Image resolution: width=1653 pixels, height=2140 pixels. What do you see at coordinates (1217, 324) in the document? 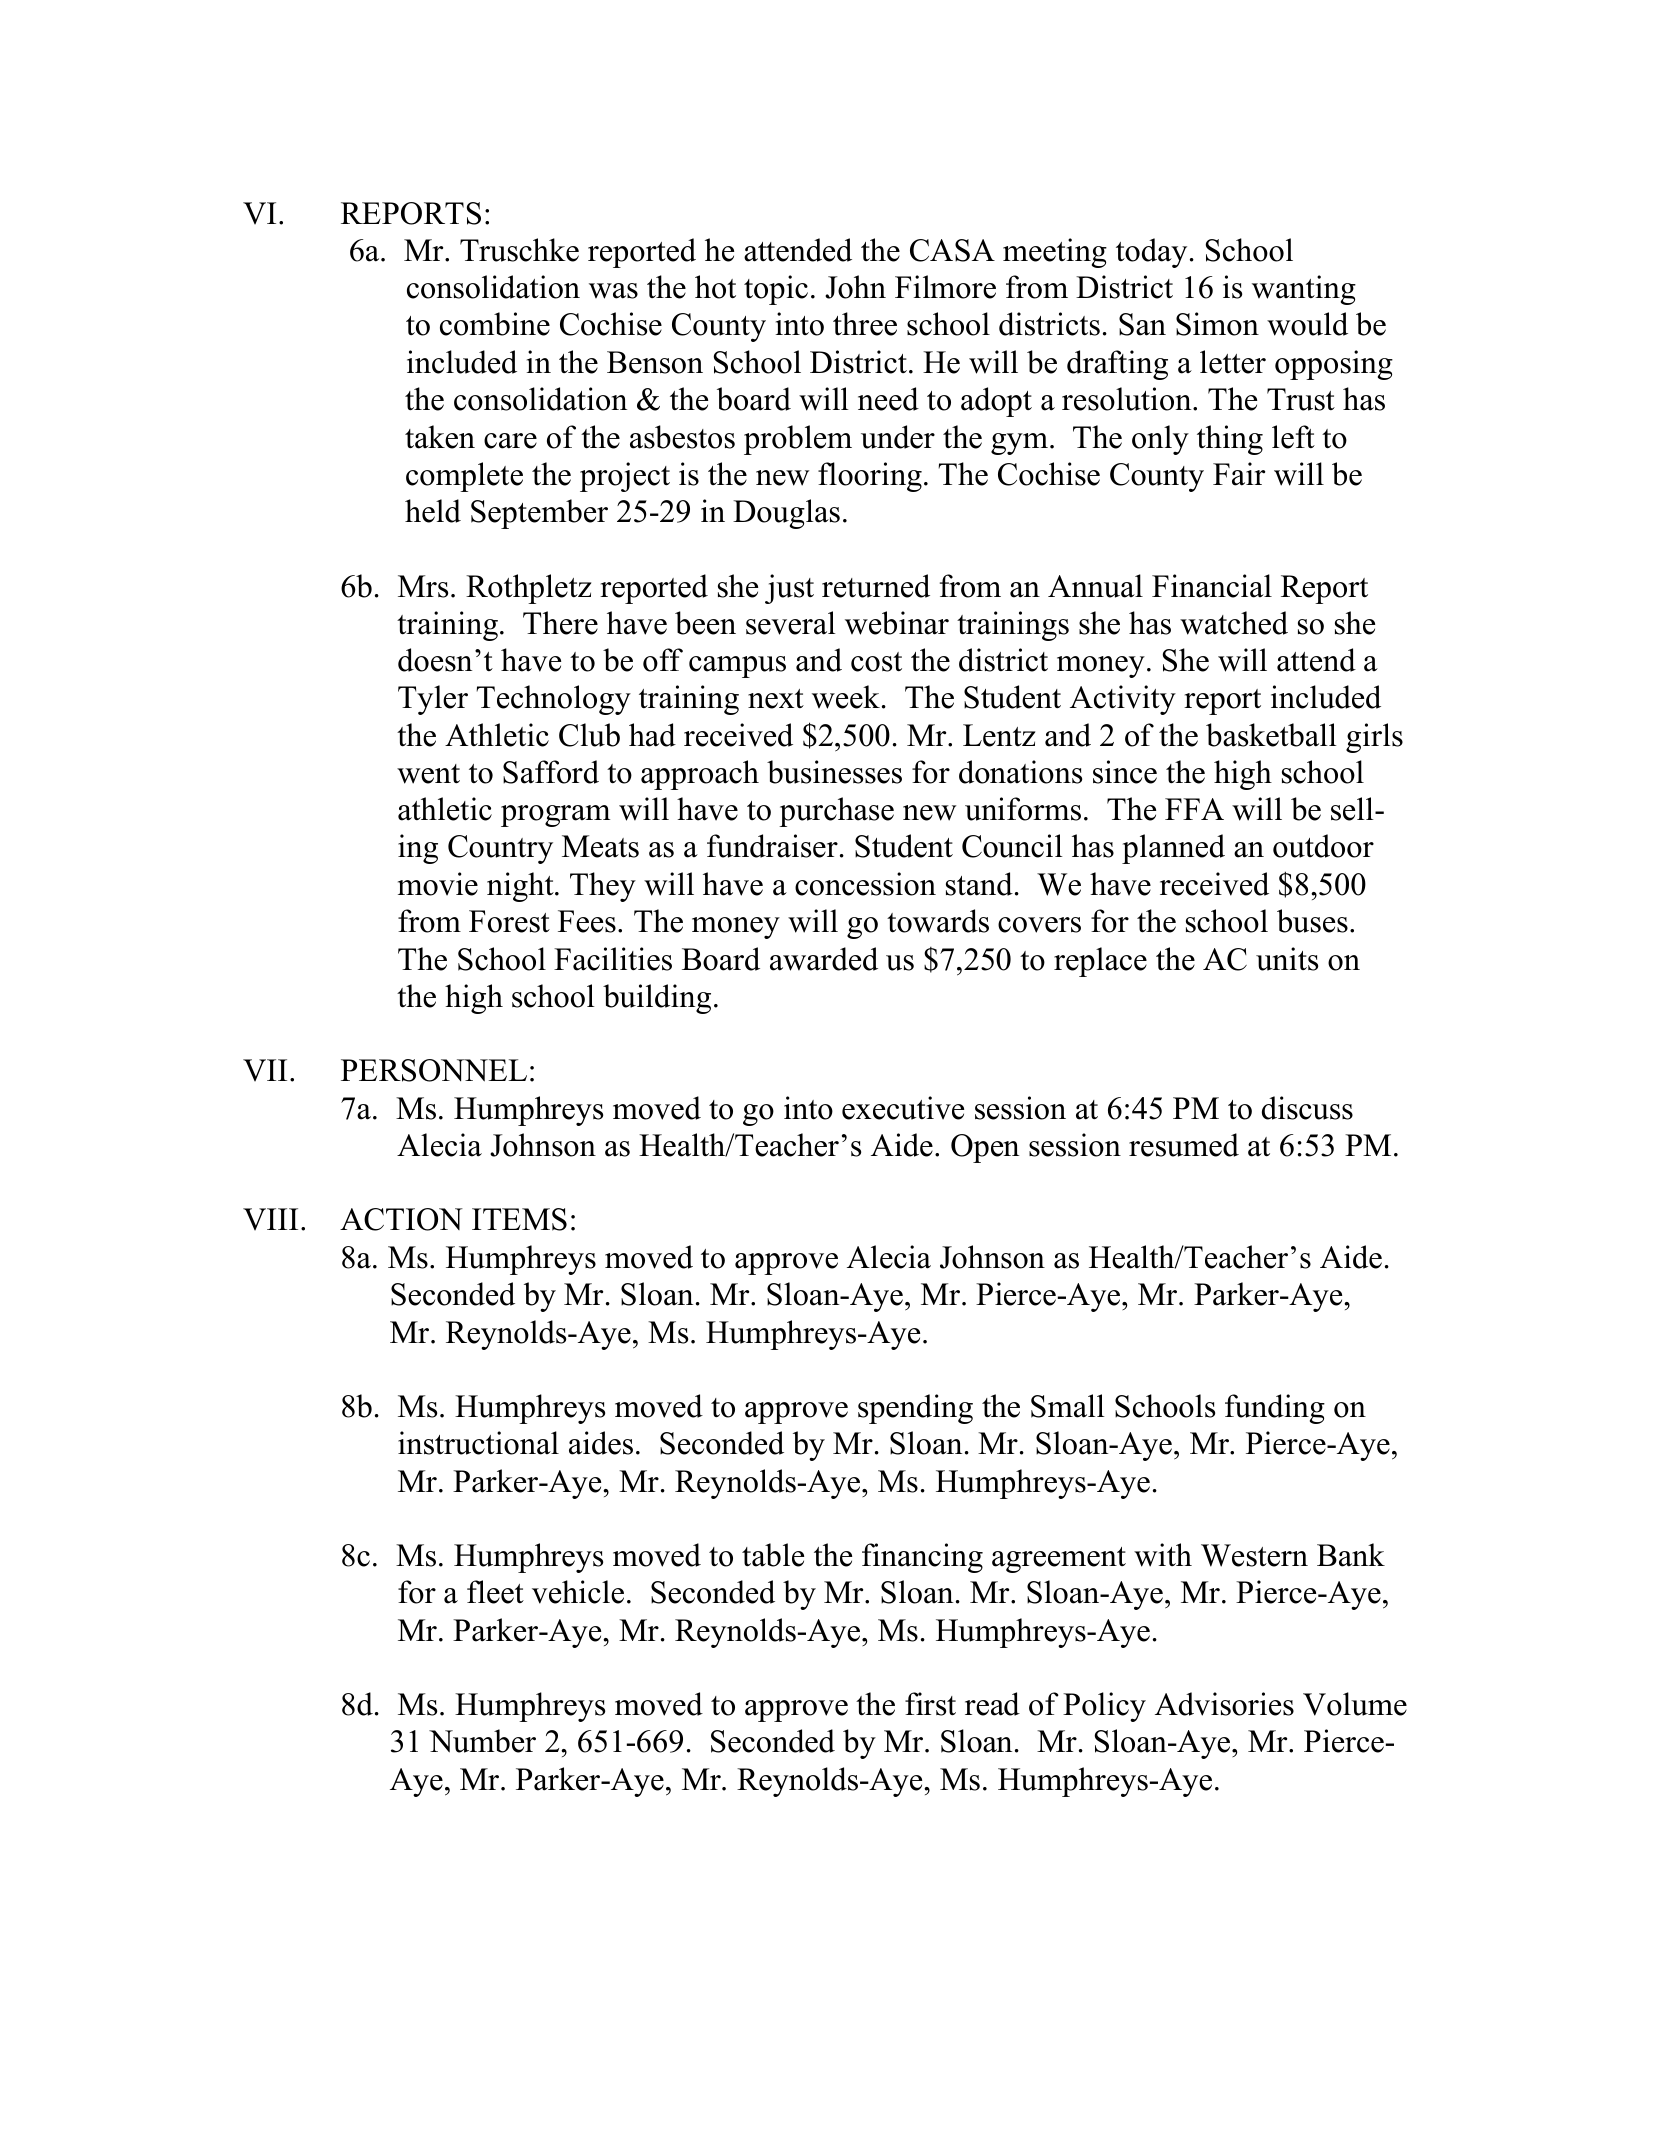
I see `Simon` at bounding box center [1217, 324].
